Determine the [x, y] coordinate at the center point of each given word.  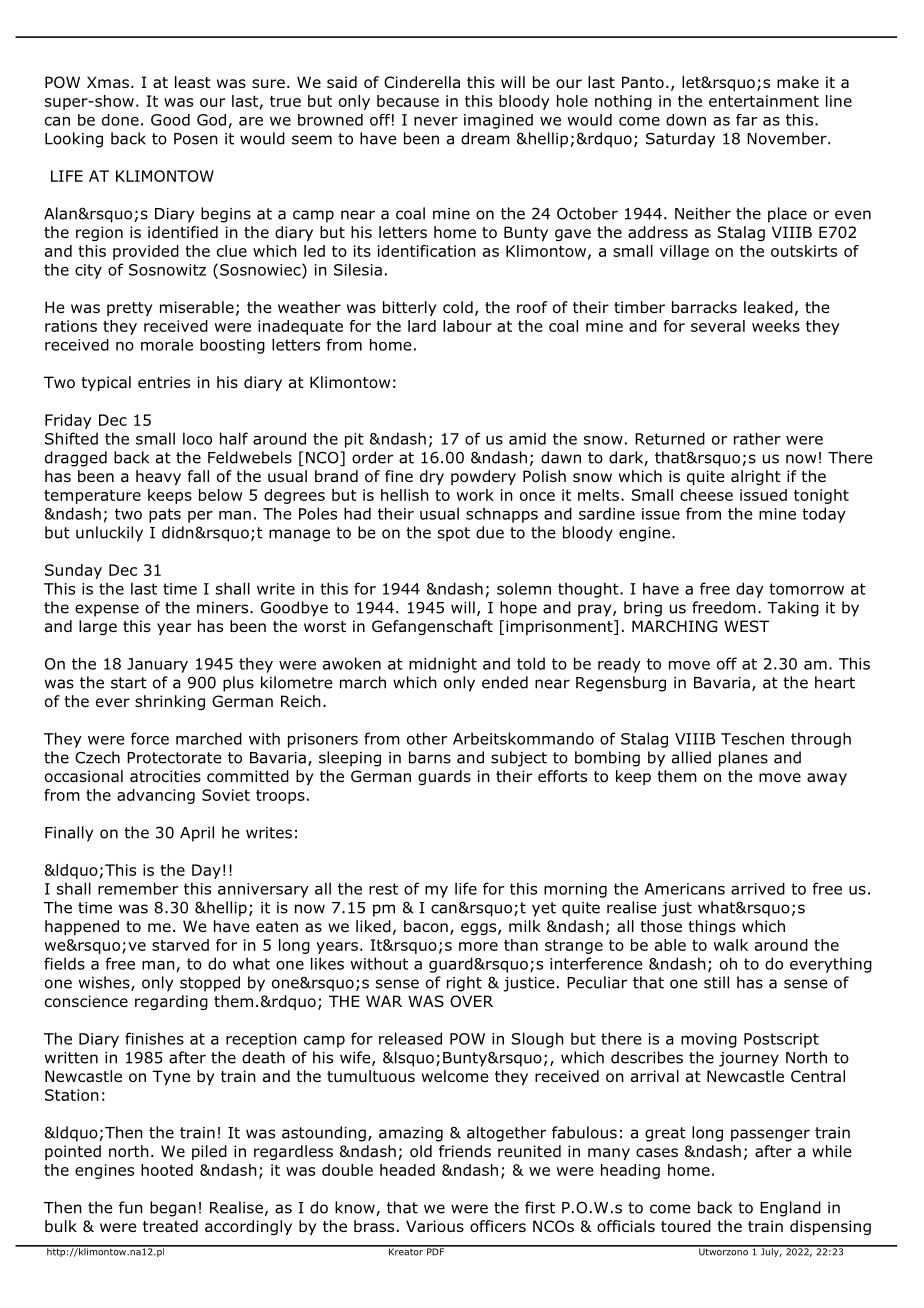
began [173, 1209]
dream [485, 138]
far [746, 120]
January [157, 665]
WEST [746, 626]
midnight [443, 665]
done [120, 120]
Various [435, 1226]
